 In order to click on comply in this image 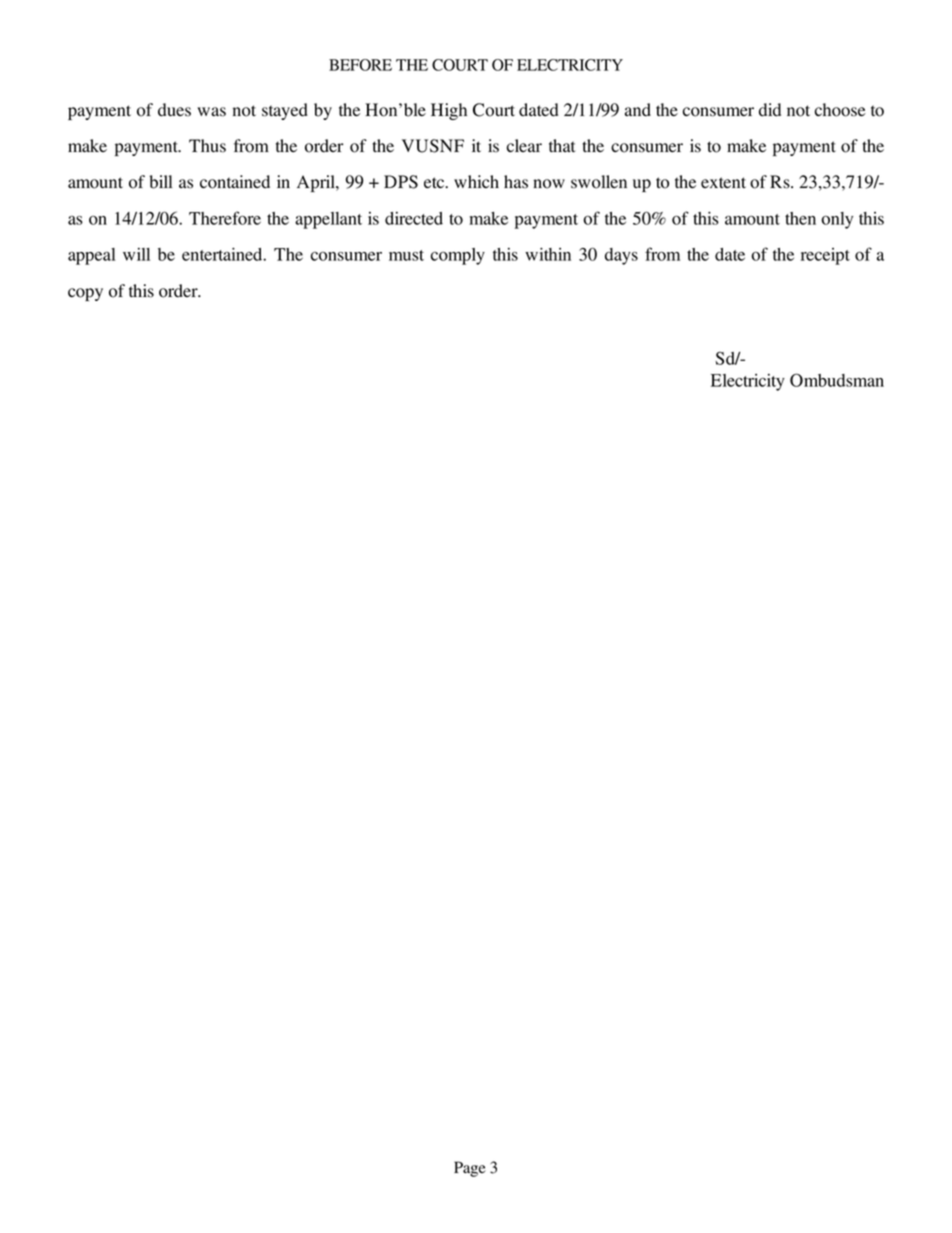, I will do `click(458, 256)`.
